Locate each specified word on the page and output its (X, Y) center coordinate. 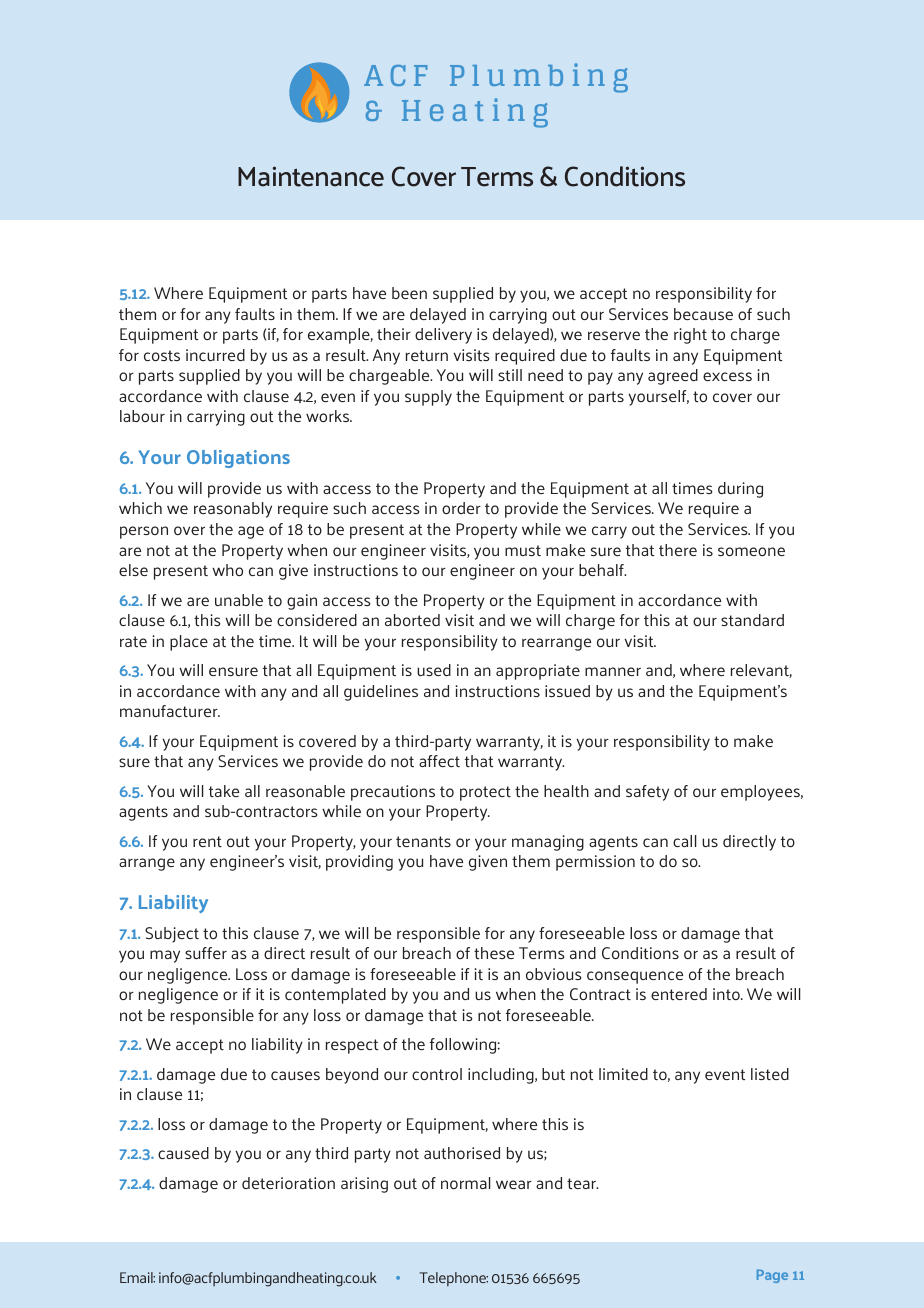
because (703, 314)
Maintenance (311, 176)
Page (772, 1276)
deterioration (288, 1183)
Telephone (454, 1279)
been (409, 293)
